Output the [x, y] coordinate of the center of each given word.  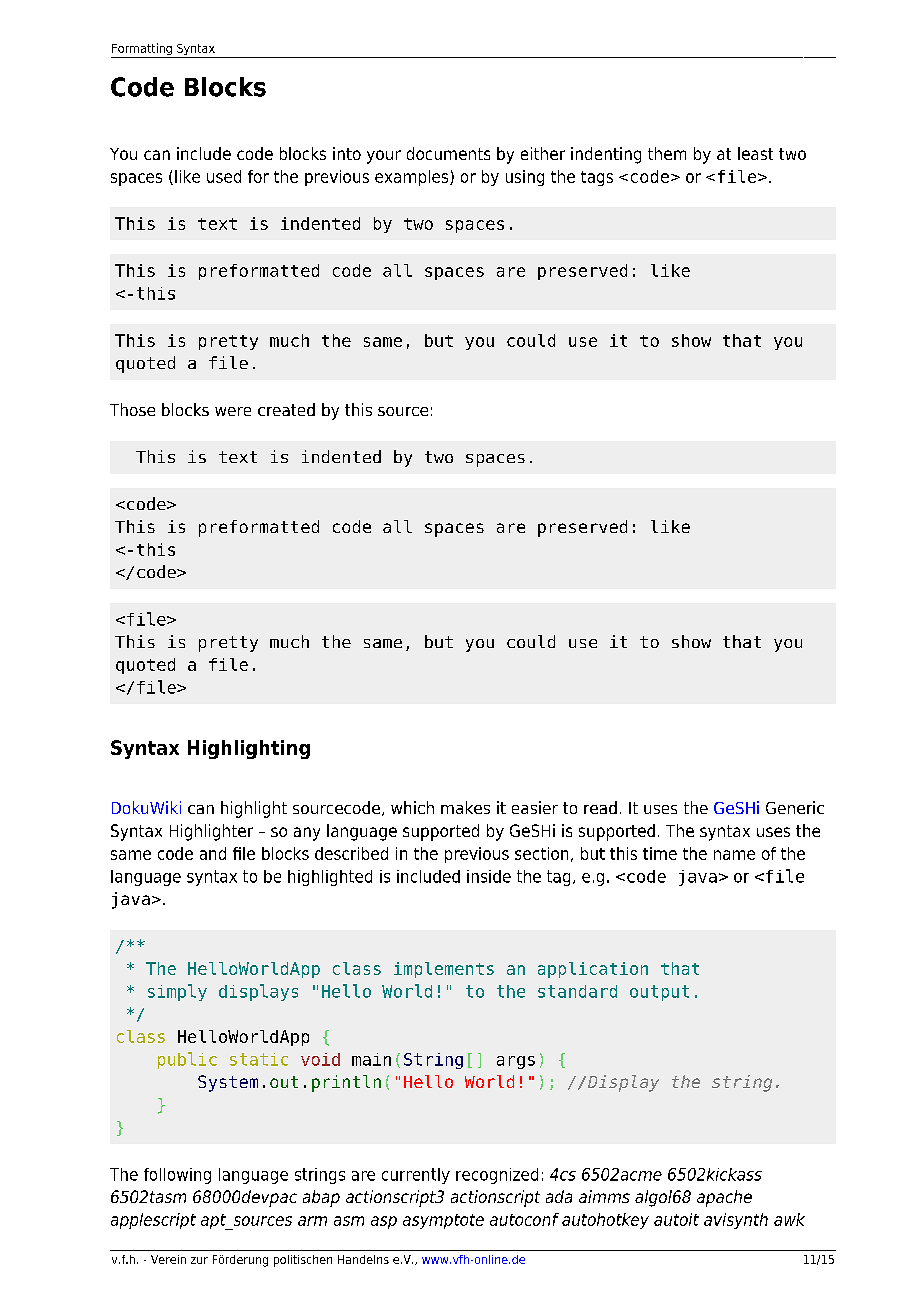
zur [199, 1260]
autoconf [524, 1219]
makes [465, 807]
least [755, 153]
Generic [795, 807]
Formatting [142, 50]
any [307, 834]
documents [448, 153]
